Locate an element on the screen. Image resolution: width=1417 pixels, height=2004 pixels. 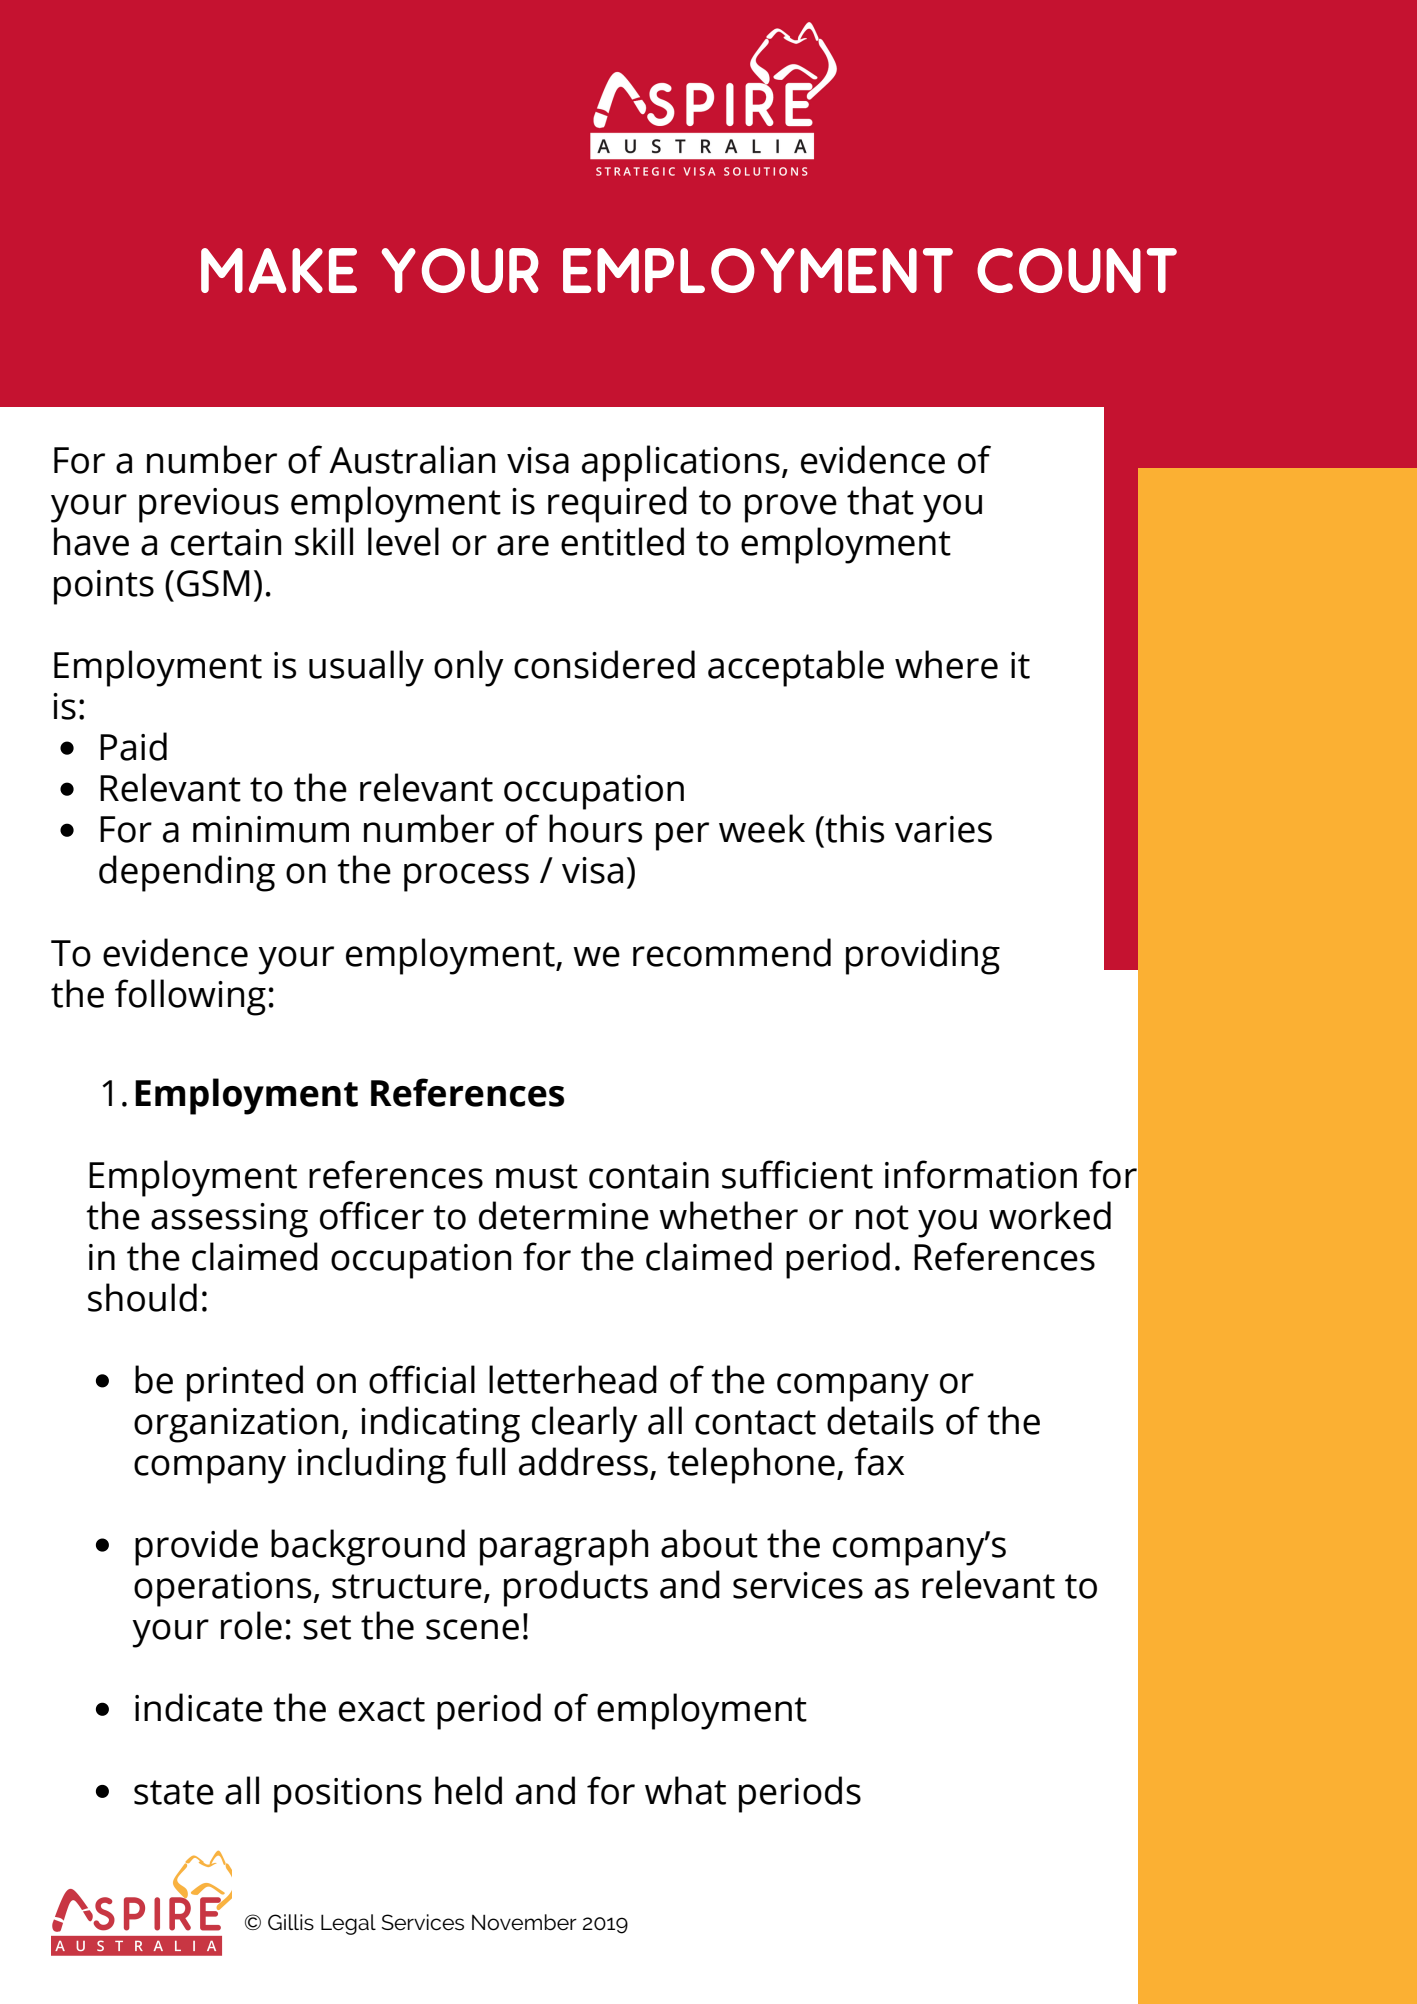
Gillis is located at coordinates (291, 1922).
